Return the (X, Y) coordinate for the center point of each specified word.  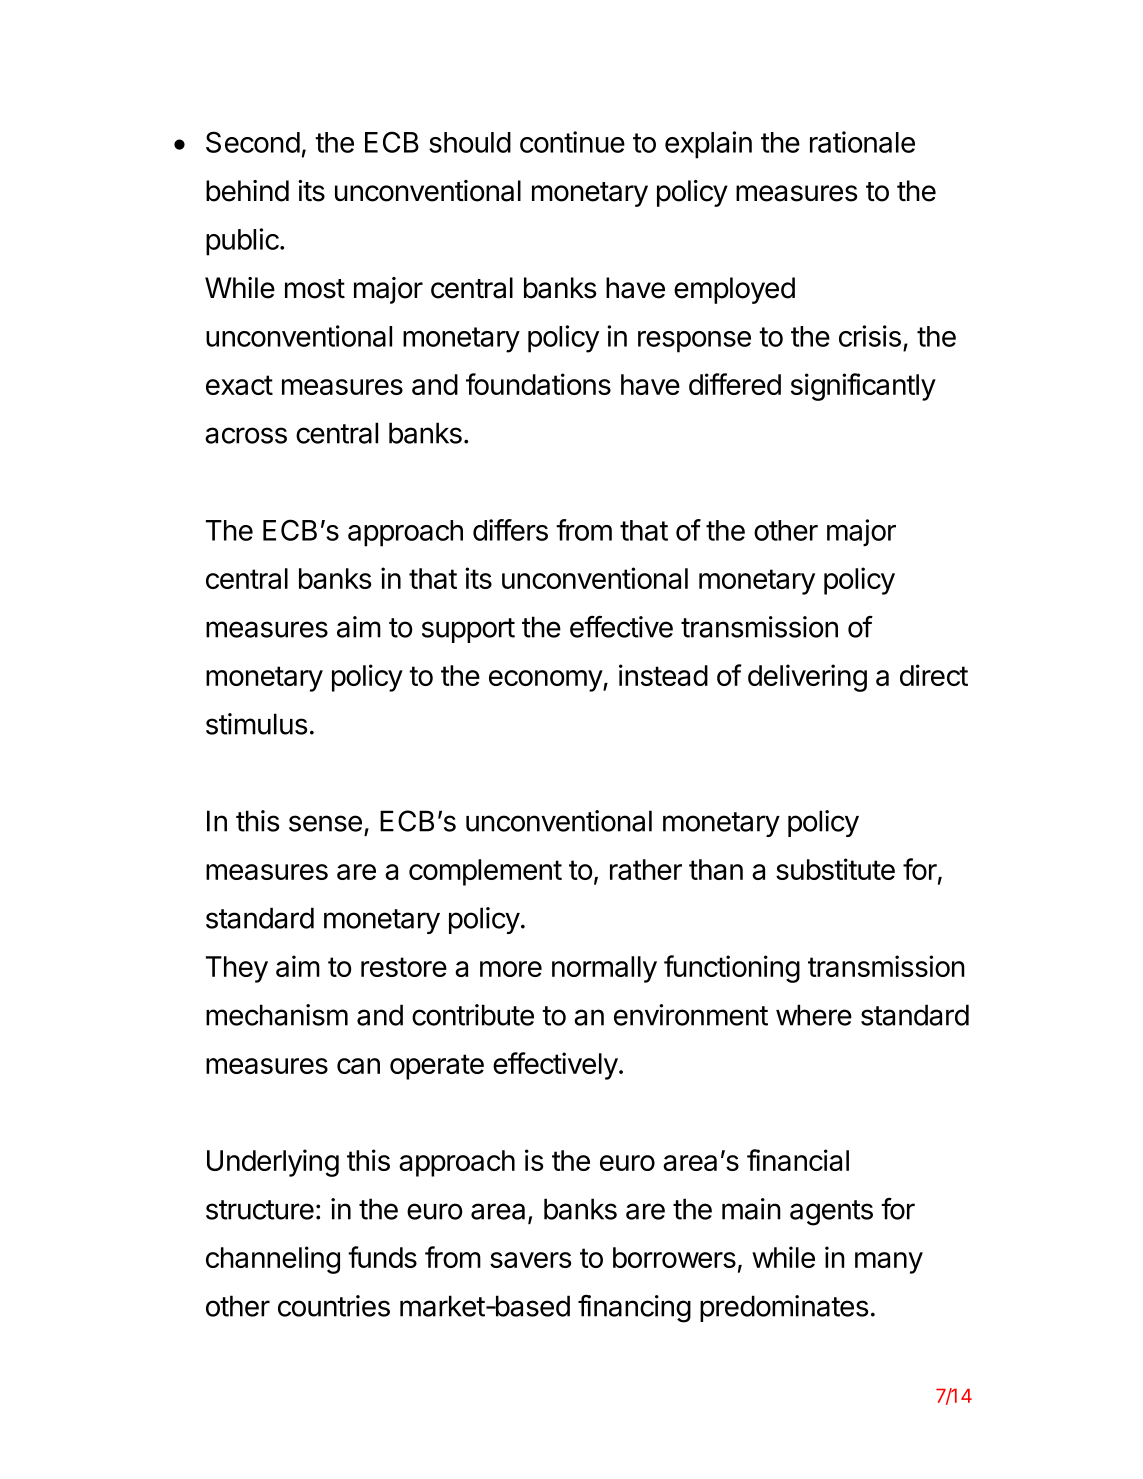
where (814, 1015)
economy (546, 681)
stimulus (256, 724)
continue (572, 142)
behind (247, 191)
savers (530, 1260)
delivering (807, 678)
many (889, 1263)
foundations (538, 384)
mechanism (277, 1015)
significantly (863, 387)
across (246, 435)
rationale (862, 142)
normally (604, 969)
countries (334, 1306)
